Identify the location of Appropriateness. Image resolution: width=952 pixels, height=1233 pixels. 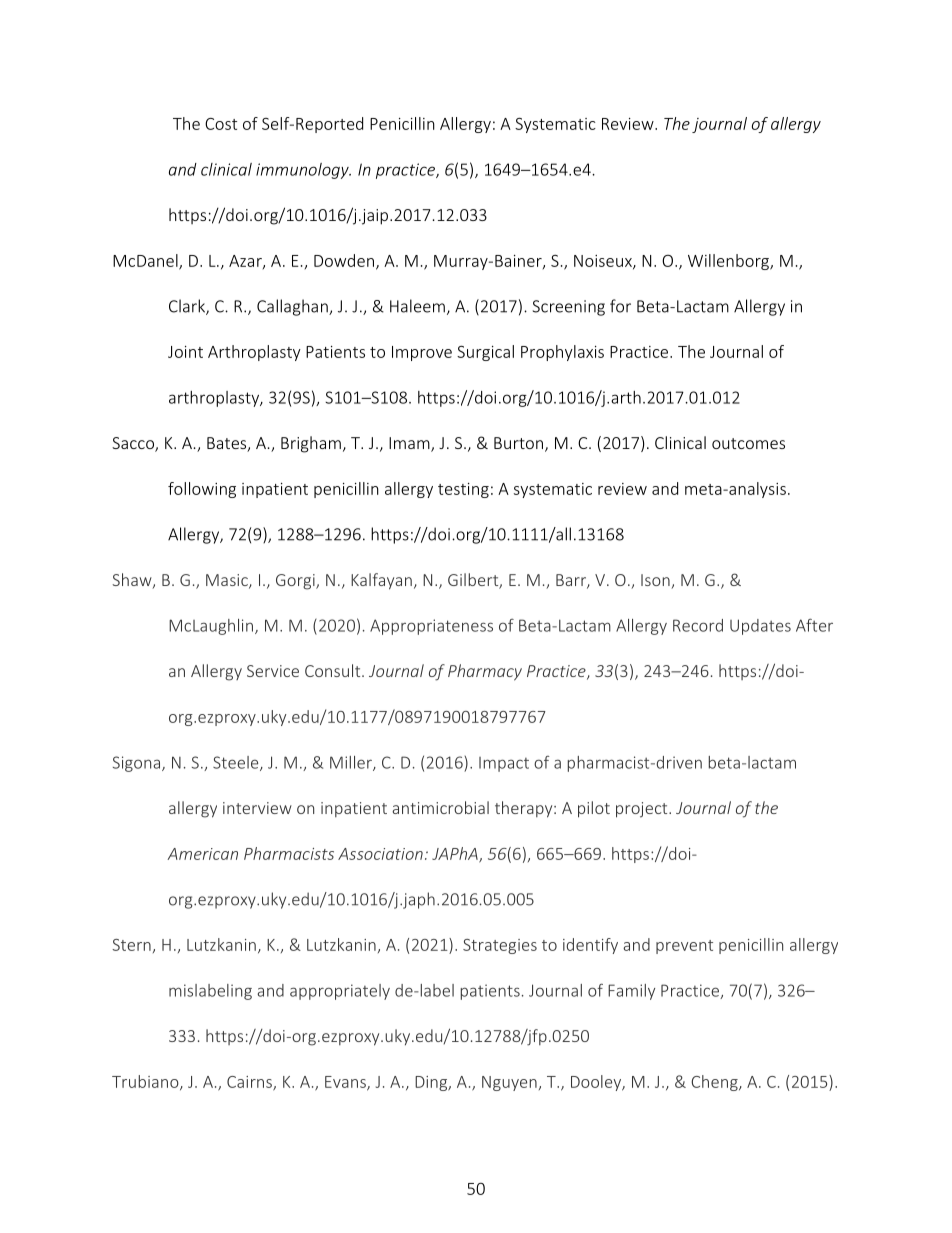
(431, 627).
